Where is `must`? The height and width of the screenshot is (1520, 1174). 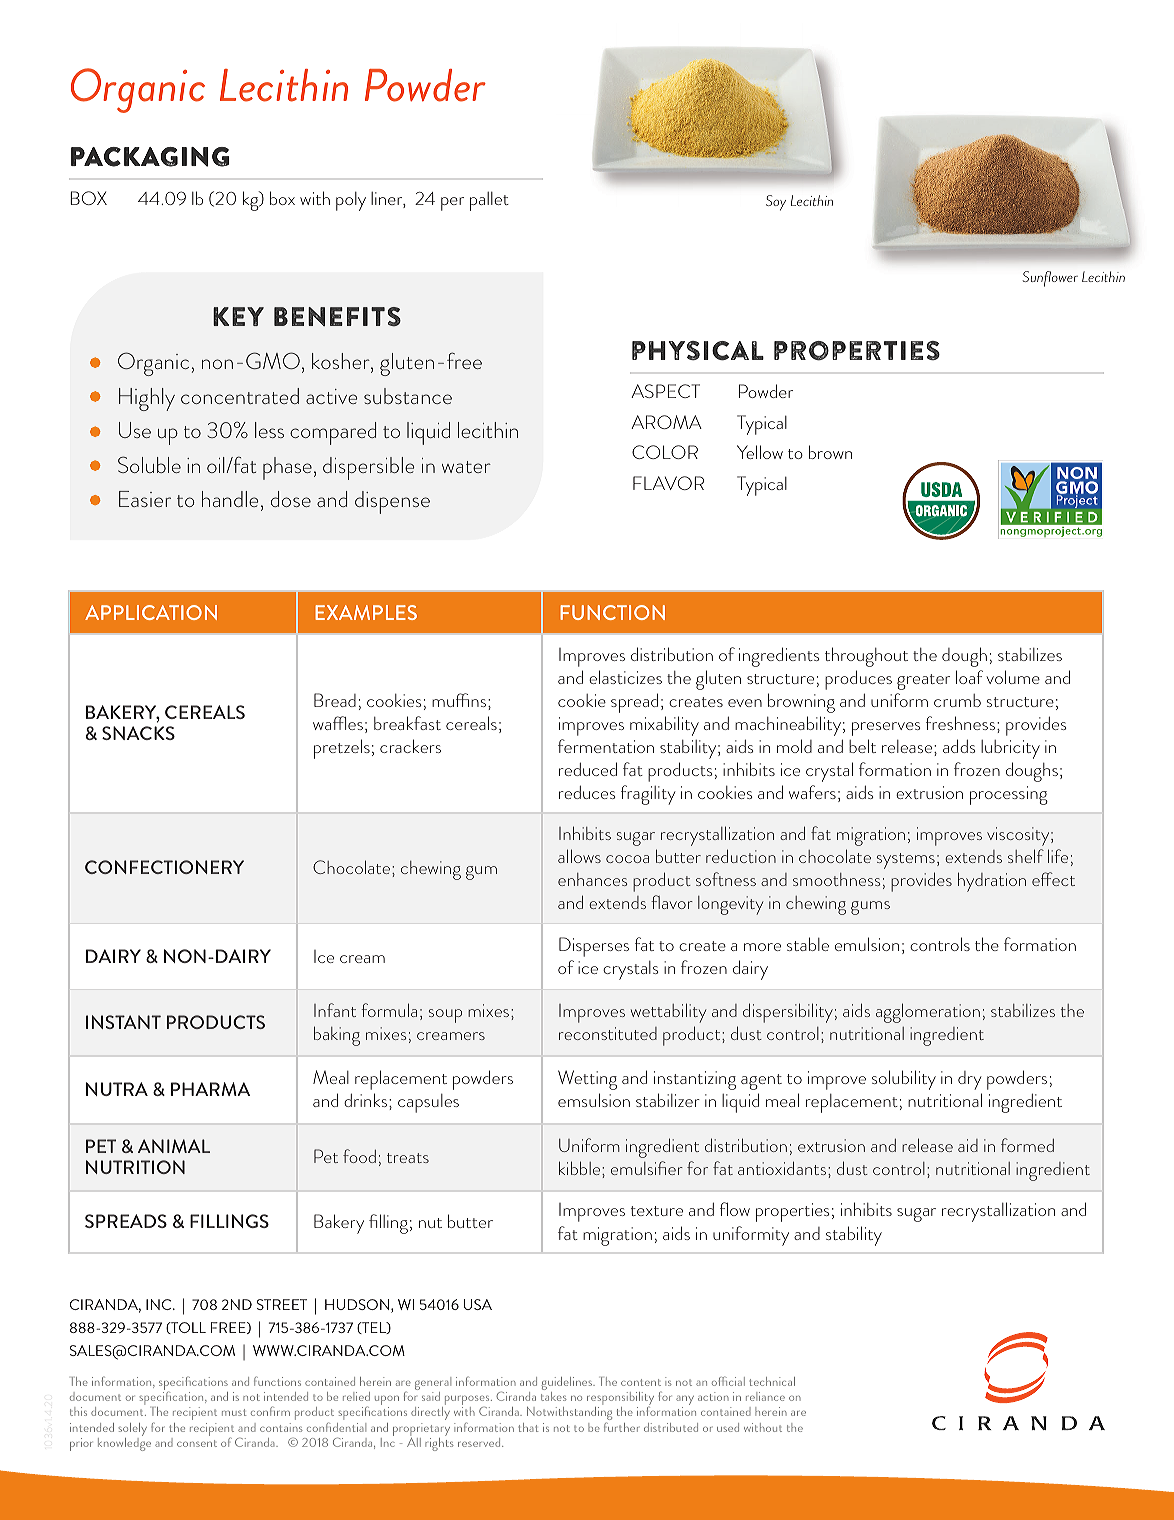
must is located at coordinates (234, 1412).
